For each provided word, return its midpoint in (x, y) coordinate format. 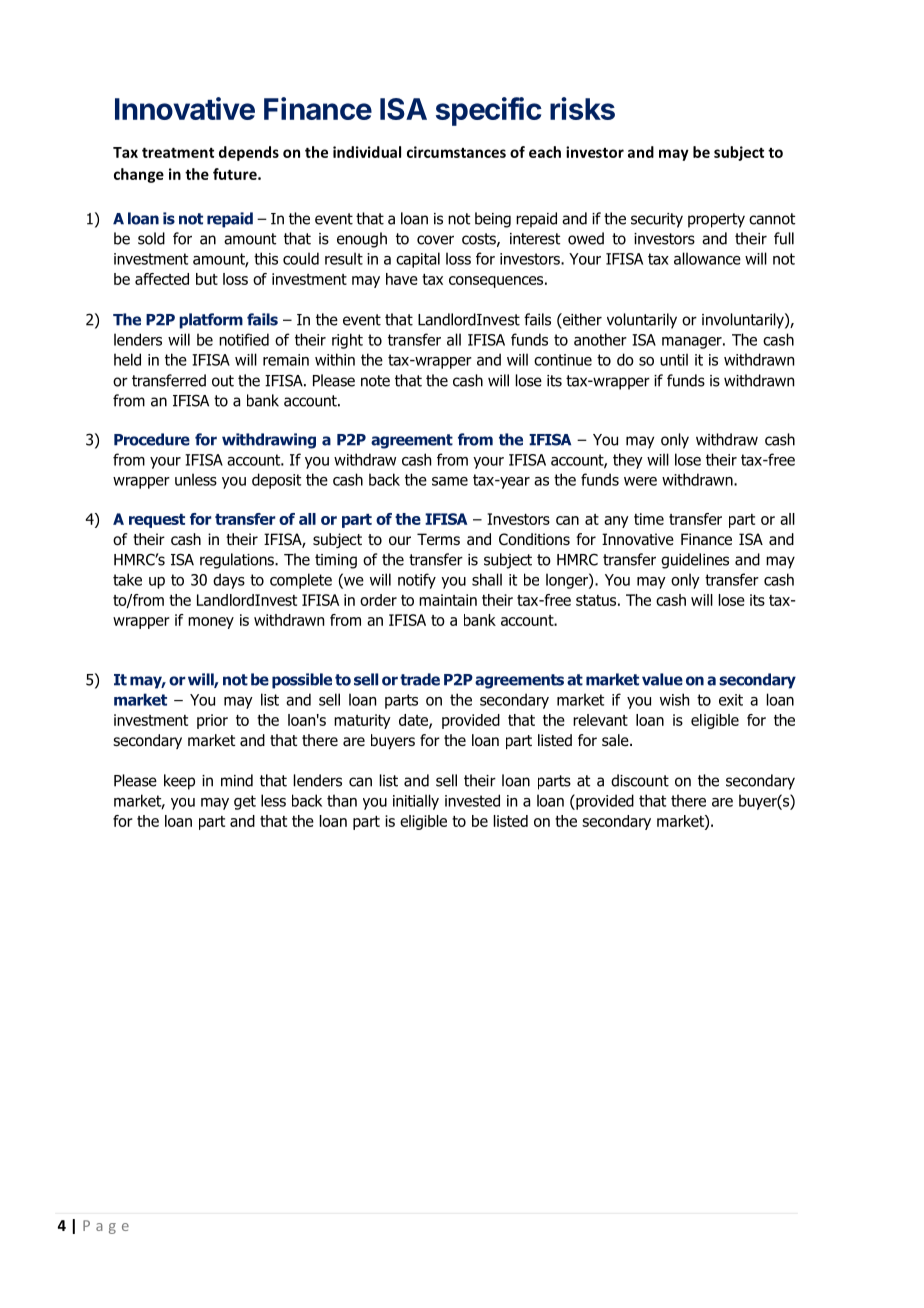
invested (472, 800)
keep (179, 782)
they (628, 461)
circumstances (456, 152)
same (450, 481)
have (402, 279)
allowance (707, 258)
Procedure (152, 439)
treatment (178, 152)
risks (582, 108)
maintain (448, 600)
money (211, 623)
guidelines (695, 561)
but (207, 279)
